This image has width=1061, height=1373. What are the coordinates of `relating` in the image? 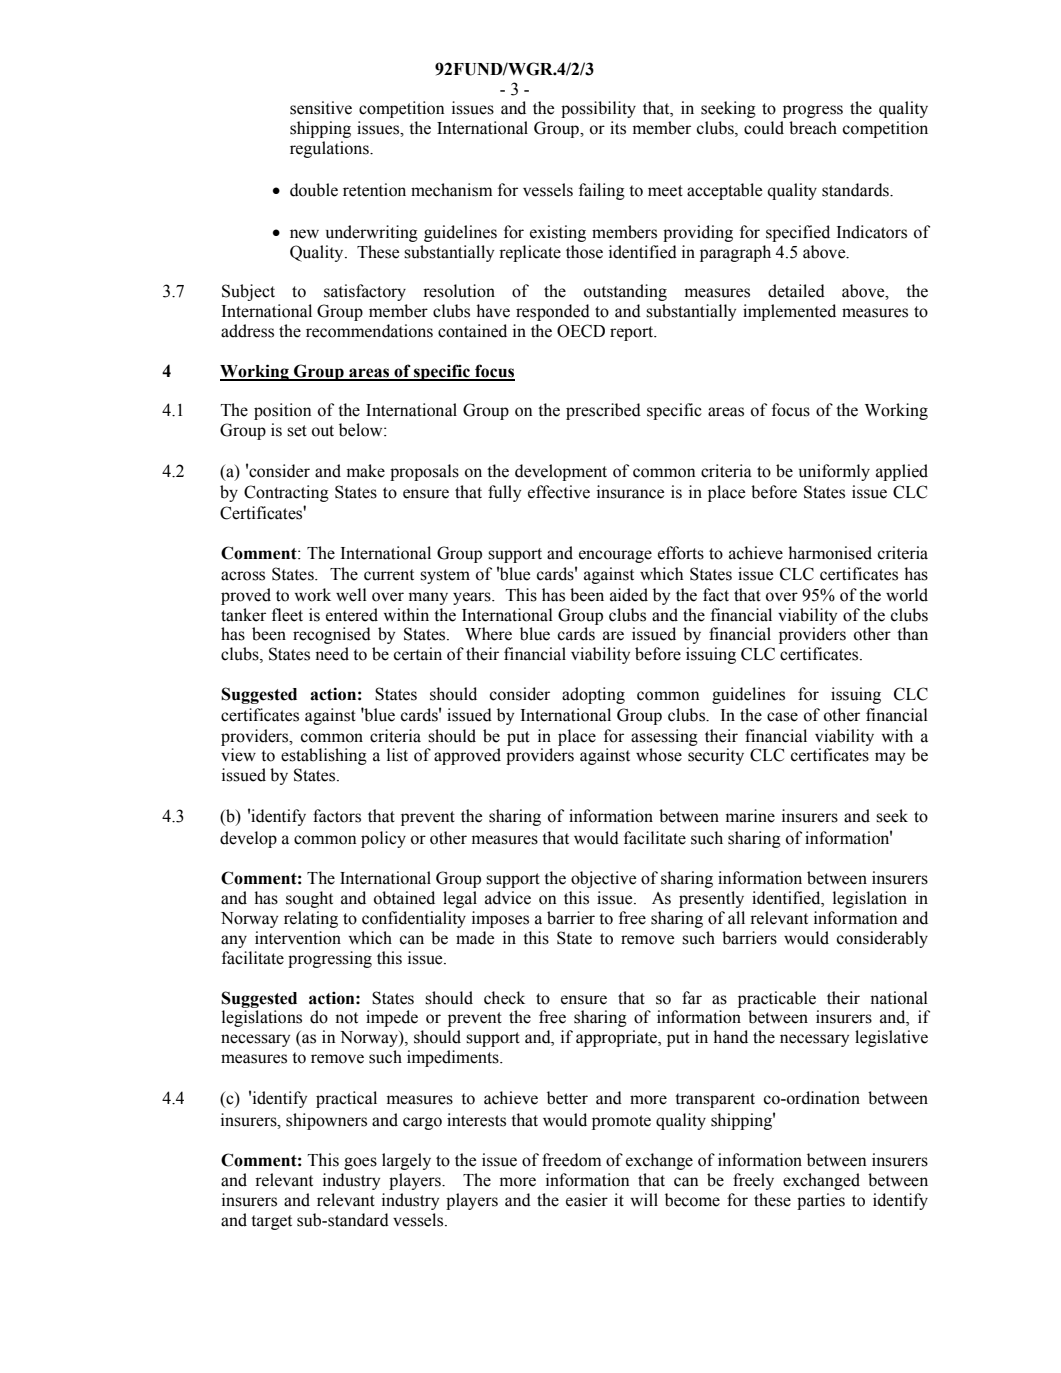 It's located at (311, 919).
